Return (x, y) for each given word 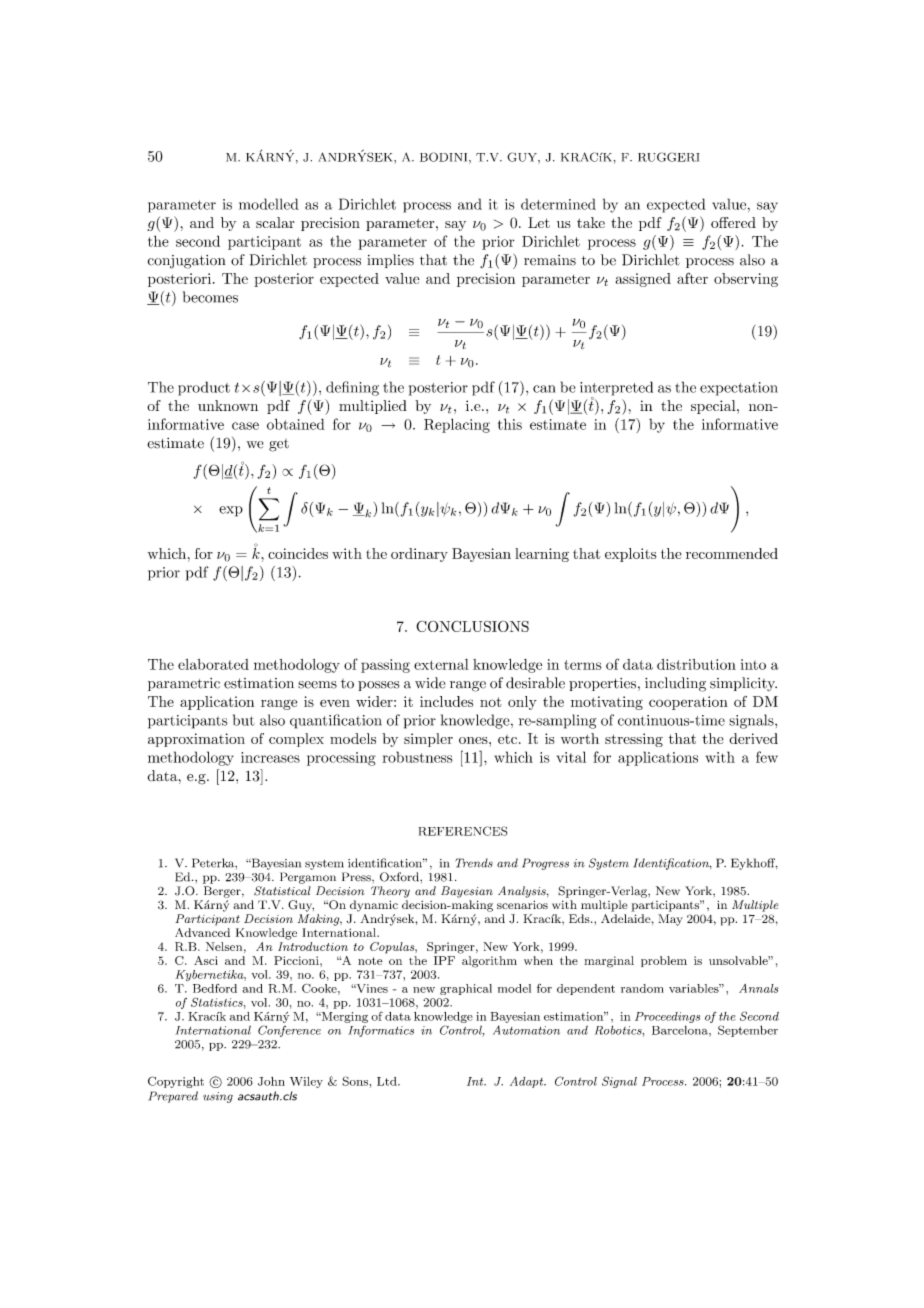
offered (733, 222)
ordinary (419, 555)
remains (550, 260)
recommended (732, 553)
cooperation (688, 703)
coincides (298, 553)
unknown (228, 405)
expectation (739, 389)
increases (270, 757)
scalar (275, 222)
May (670, 920)
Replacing (457, 425)
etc (509, 739)
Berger (223, 892)
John (271, 1081)
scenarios (522, 904)
